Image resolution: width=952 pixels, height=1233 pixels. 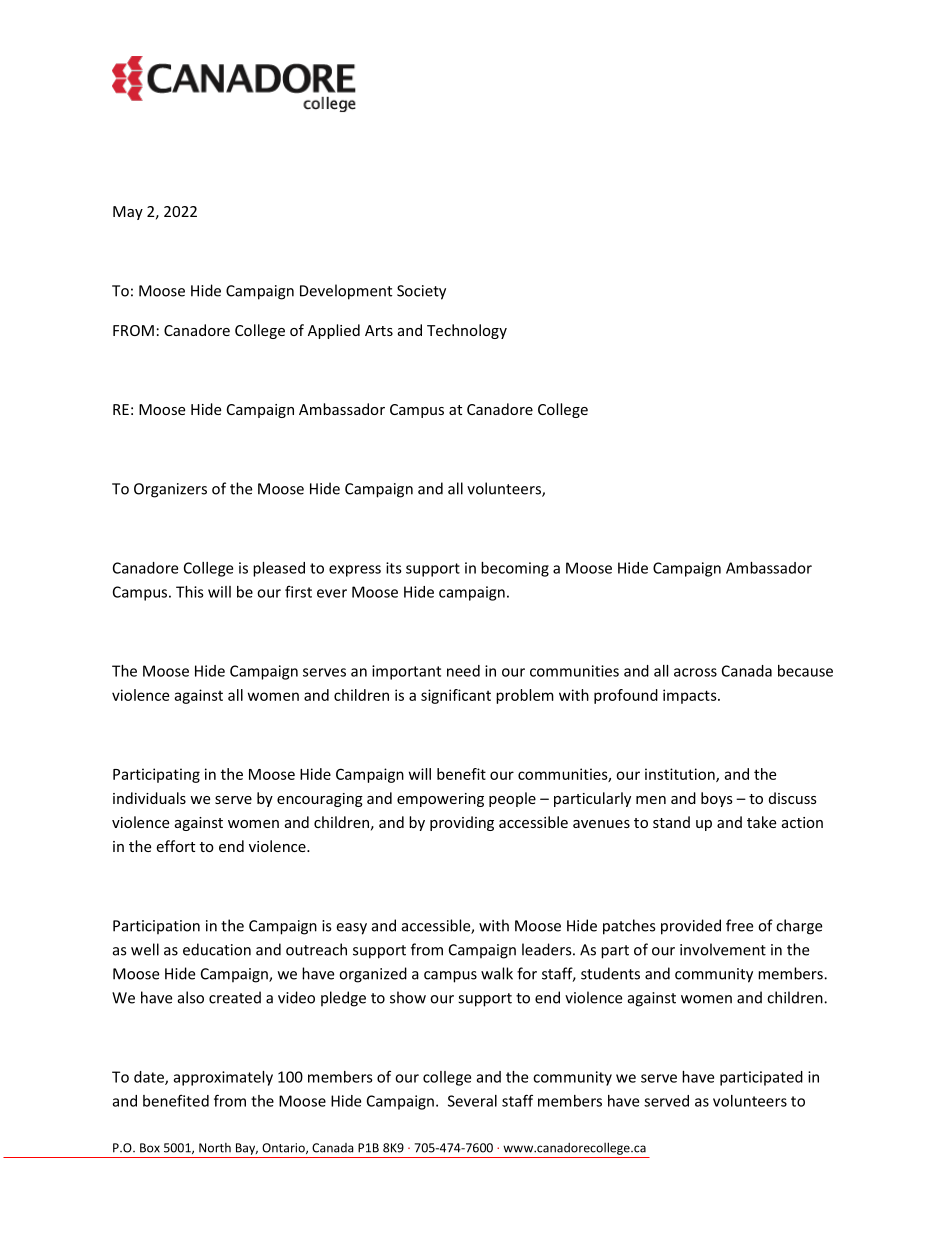 What do you see at coordinates (462, 823) in the document?
I see `providing` at bounding box center [462, 823].
